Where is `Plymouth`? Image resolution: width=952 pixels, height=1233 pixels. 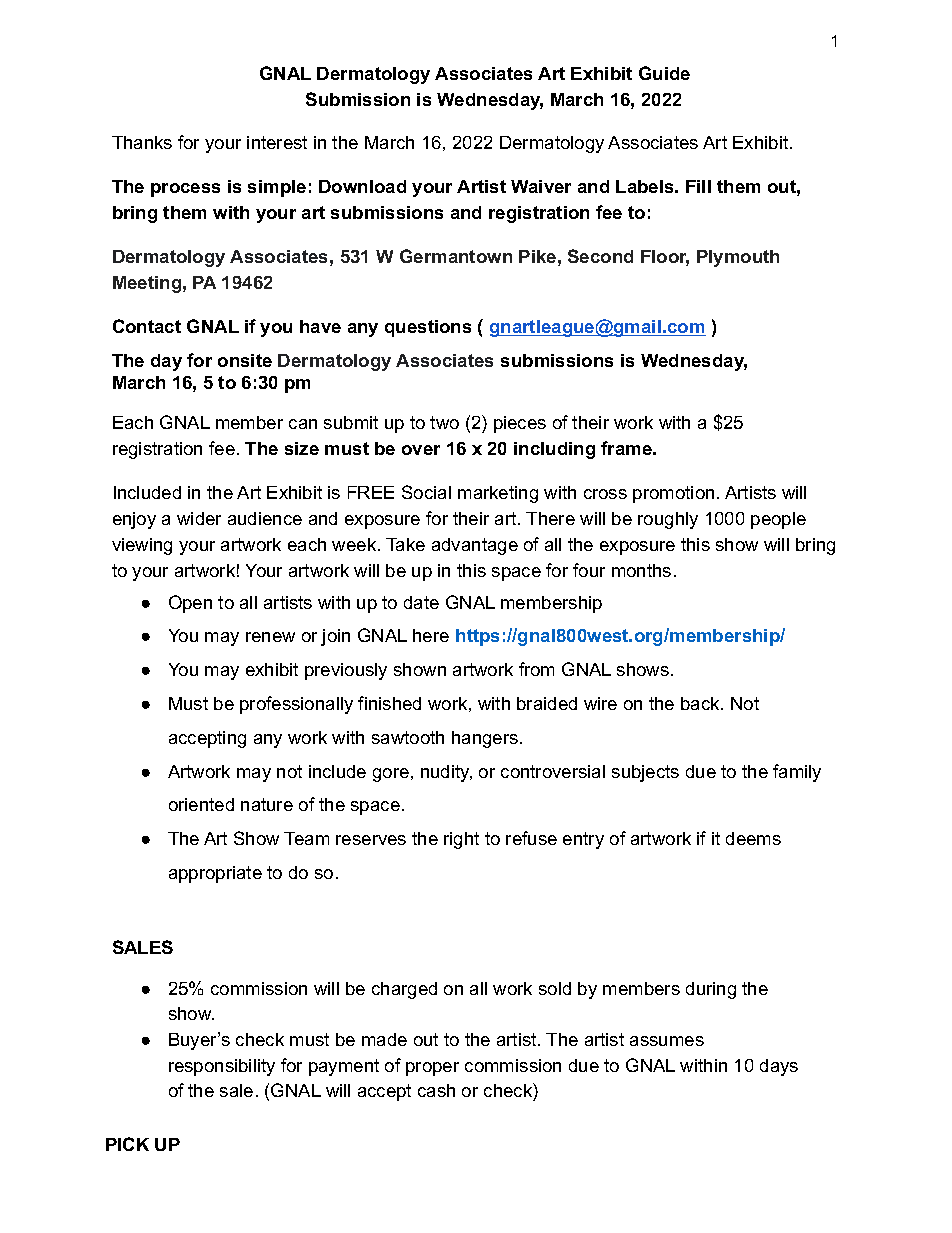 Plymouth is located at coordinates (738, 258).
